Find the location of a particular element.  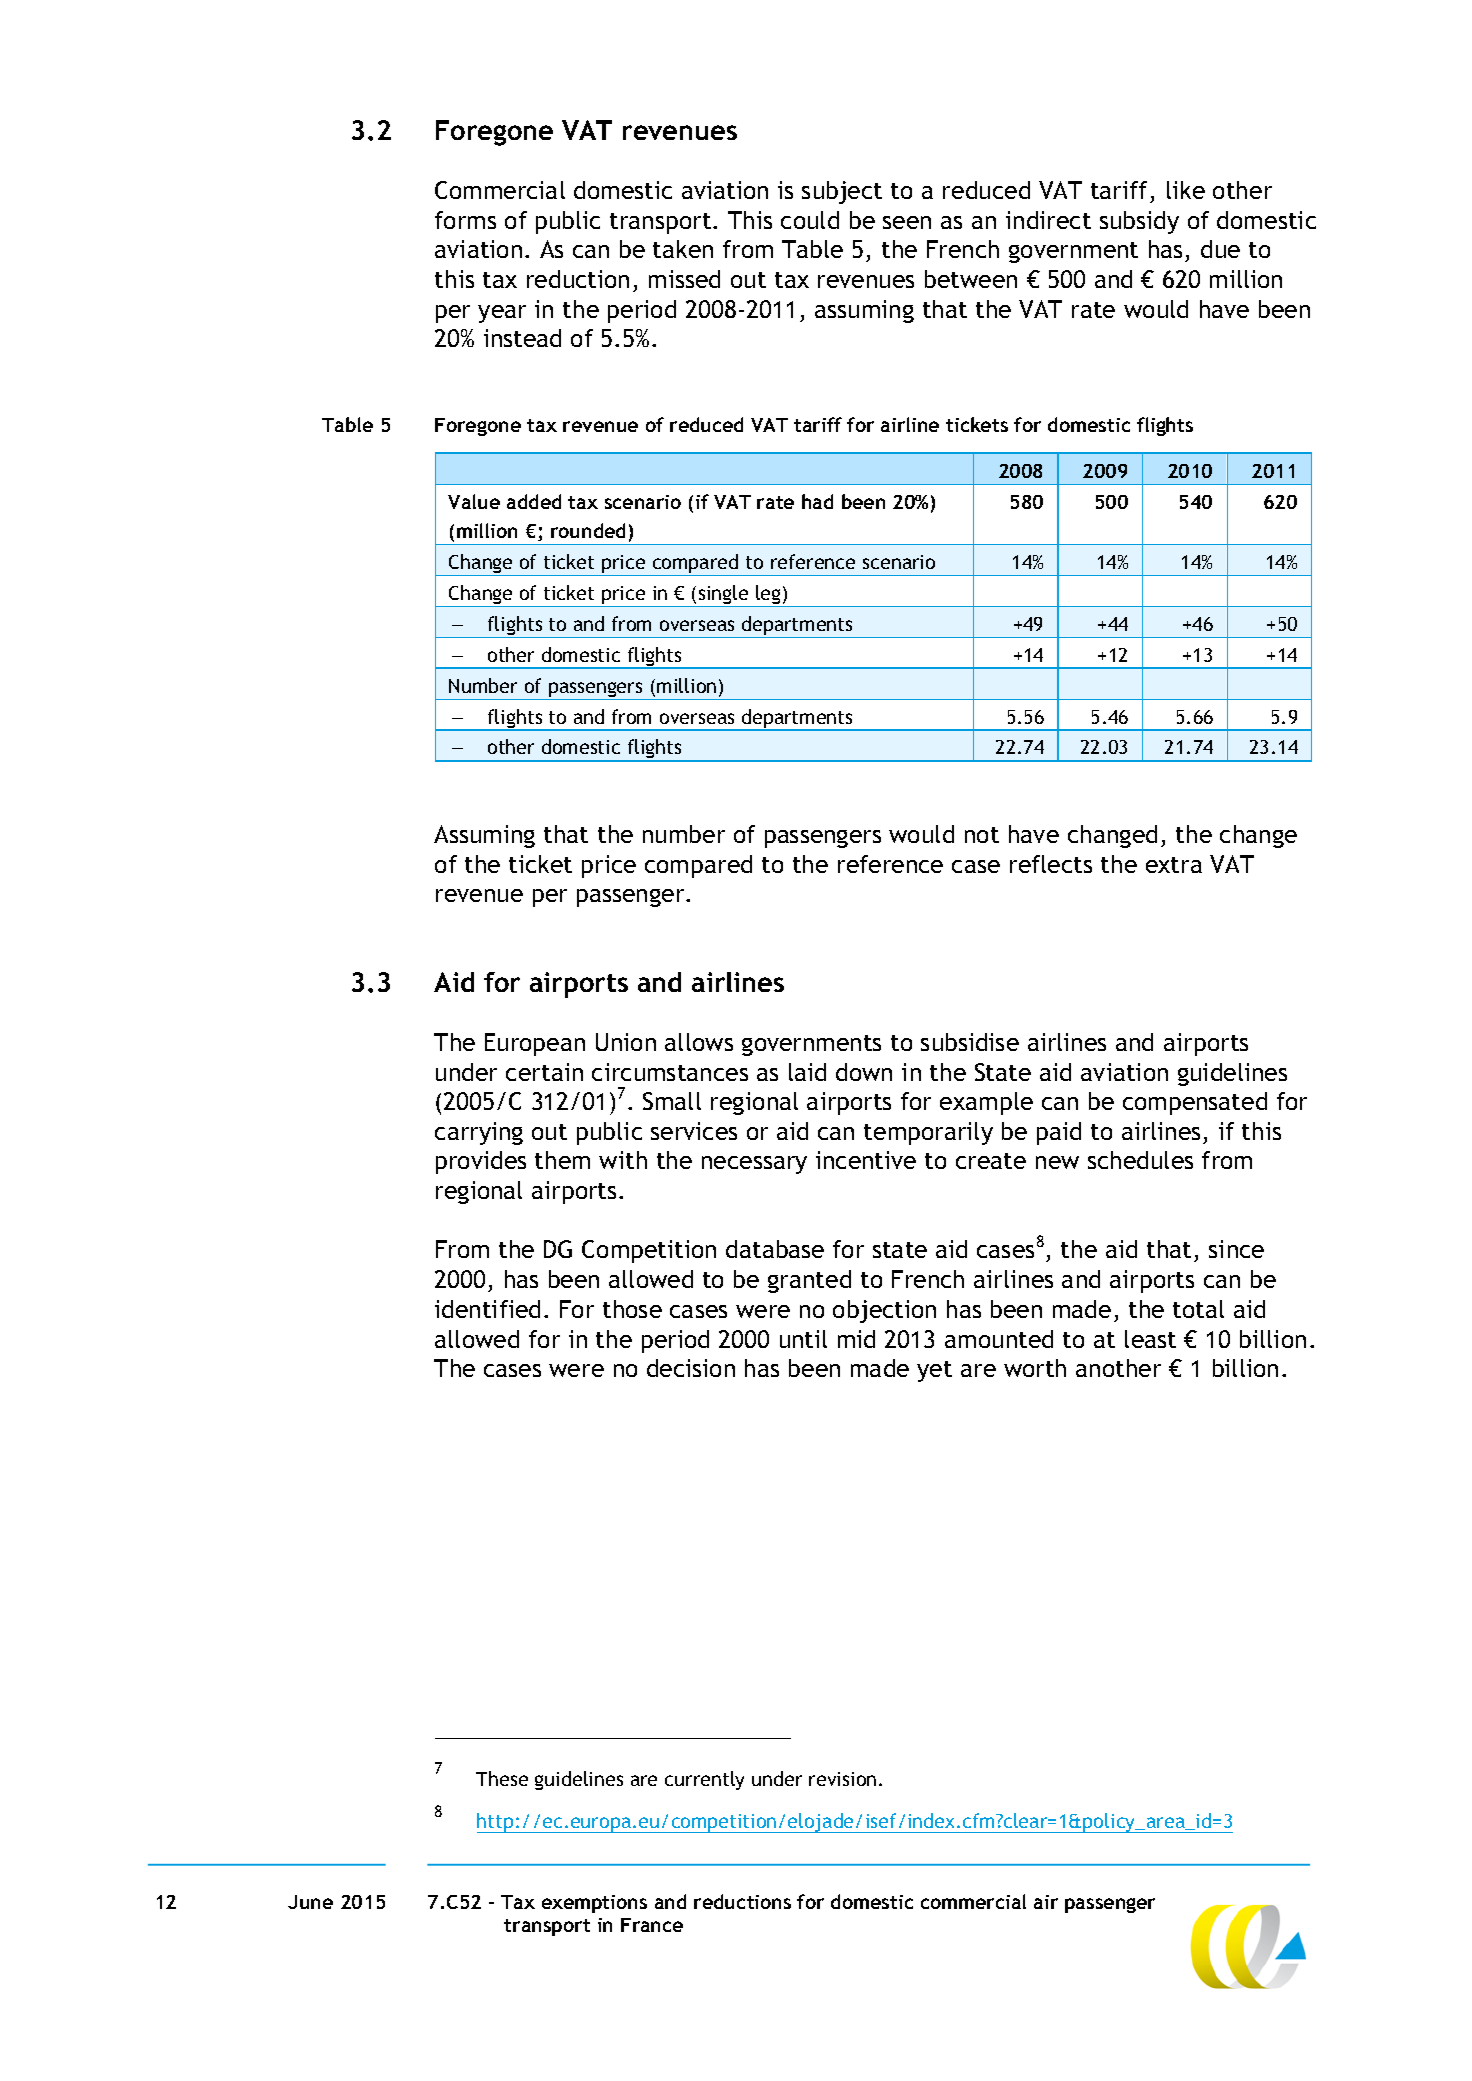

until is located at coordinates (803, 1339).
